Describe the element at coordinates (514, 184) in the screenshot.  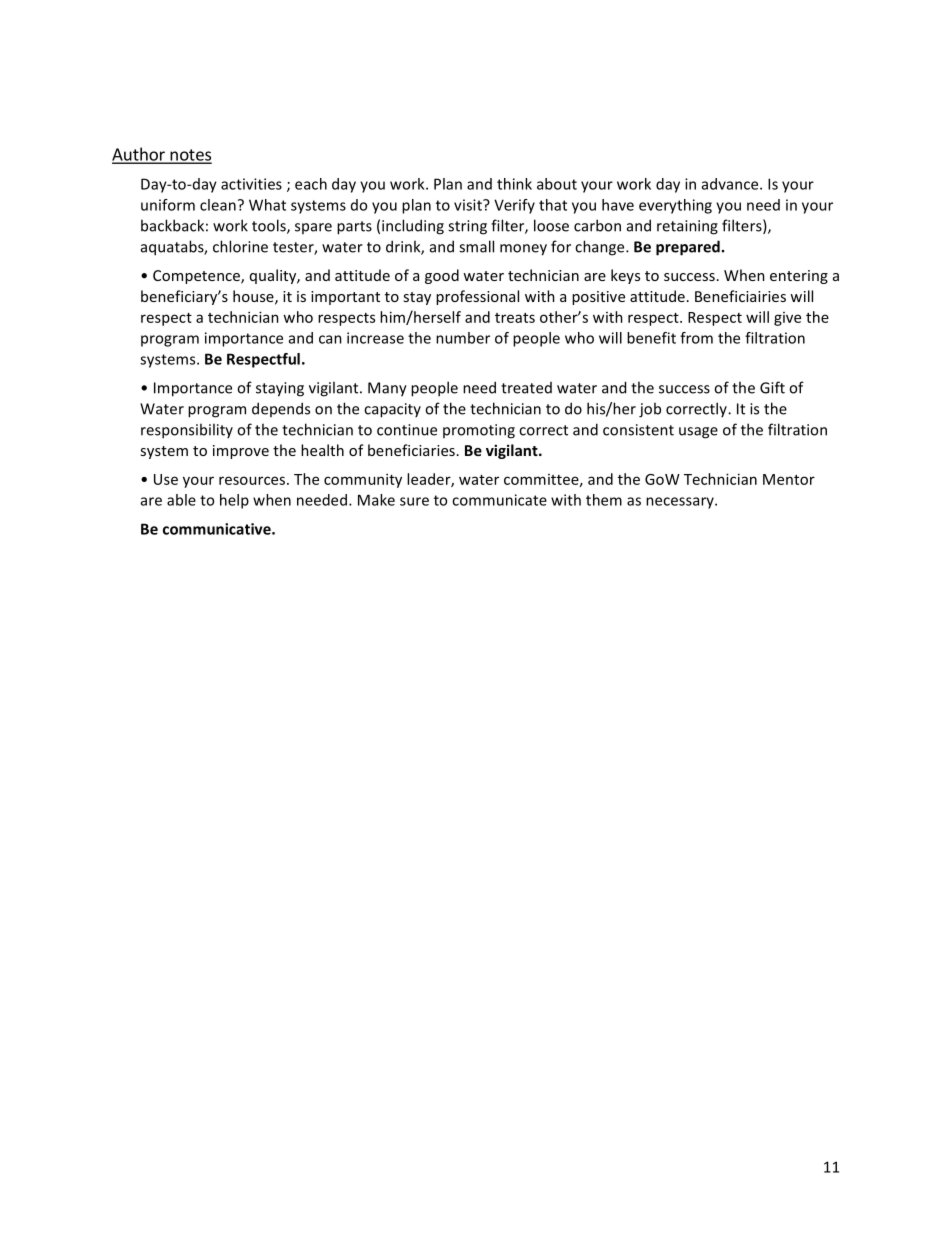
I see `think` at that location.
